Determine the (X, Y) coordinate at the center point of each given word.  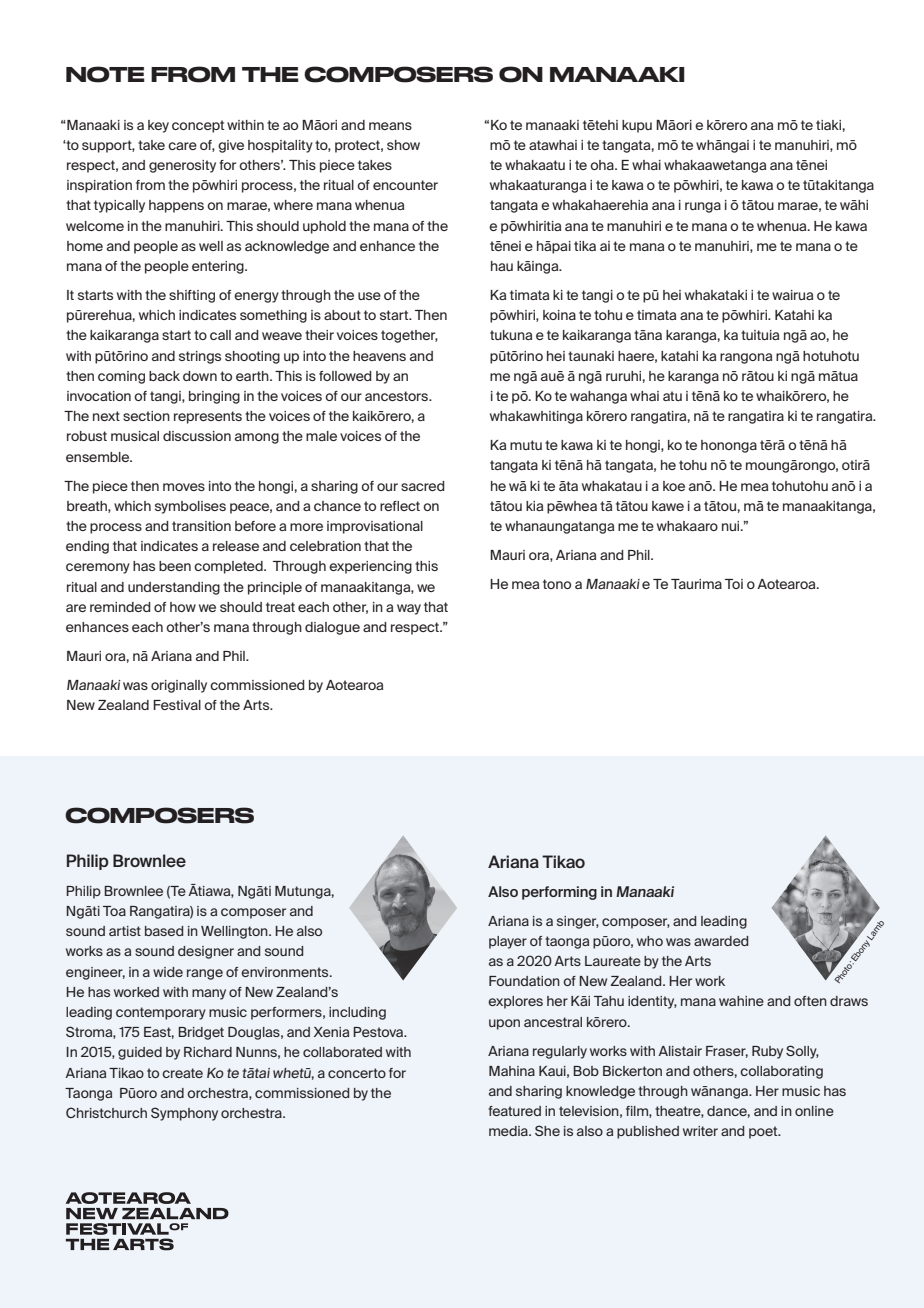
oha (603, 165)
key (158, 126)
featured (514, 1111)
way (409, 609)
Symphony (184, 1114)
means (390, 126)
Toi (734, 584)
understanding (174, 588)
